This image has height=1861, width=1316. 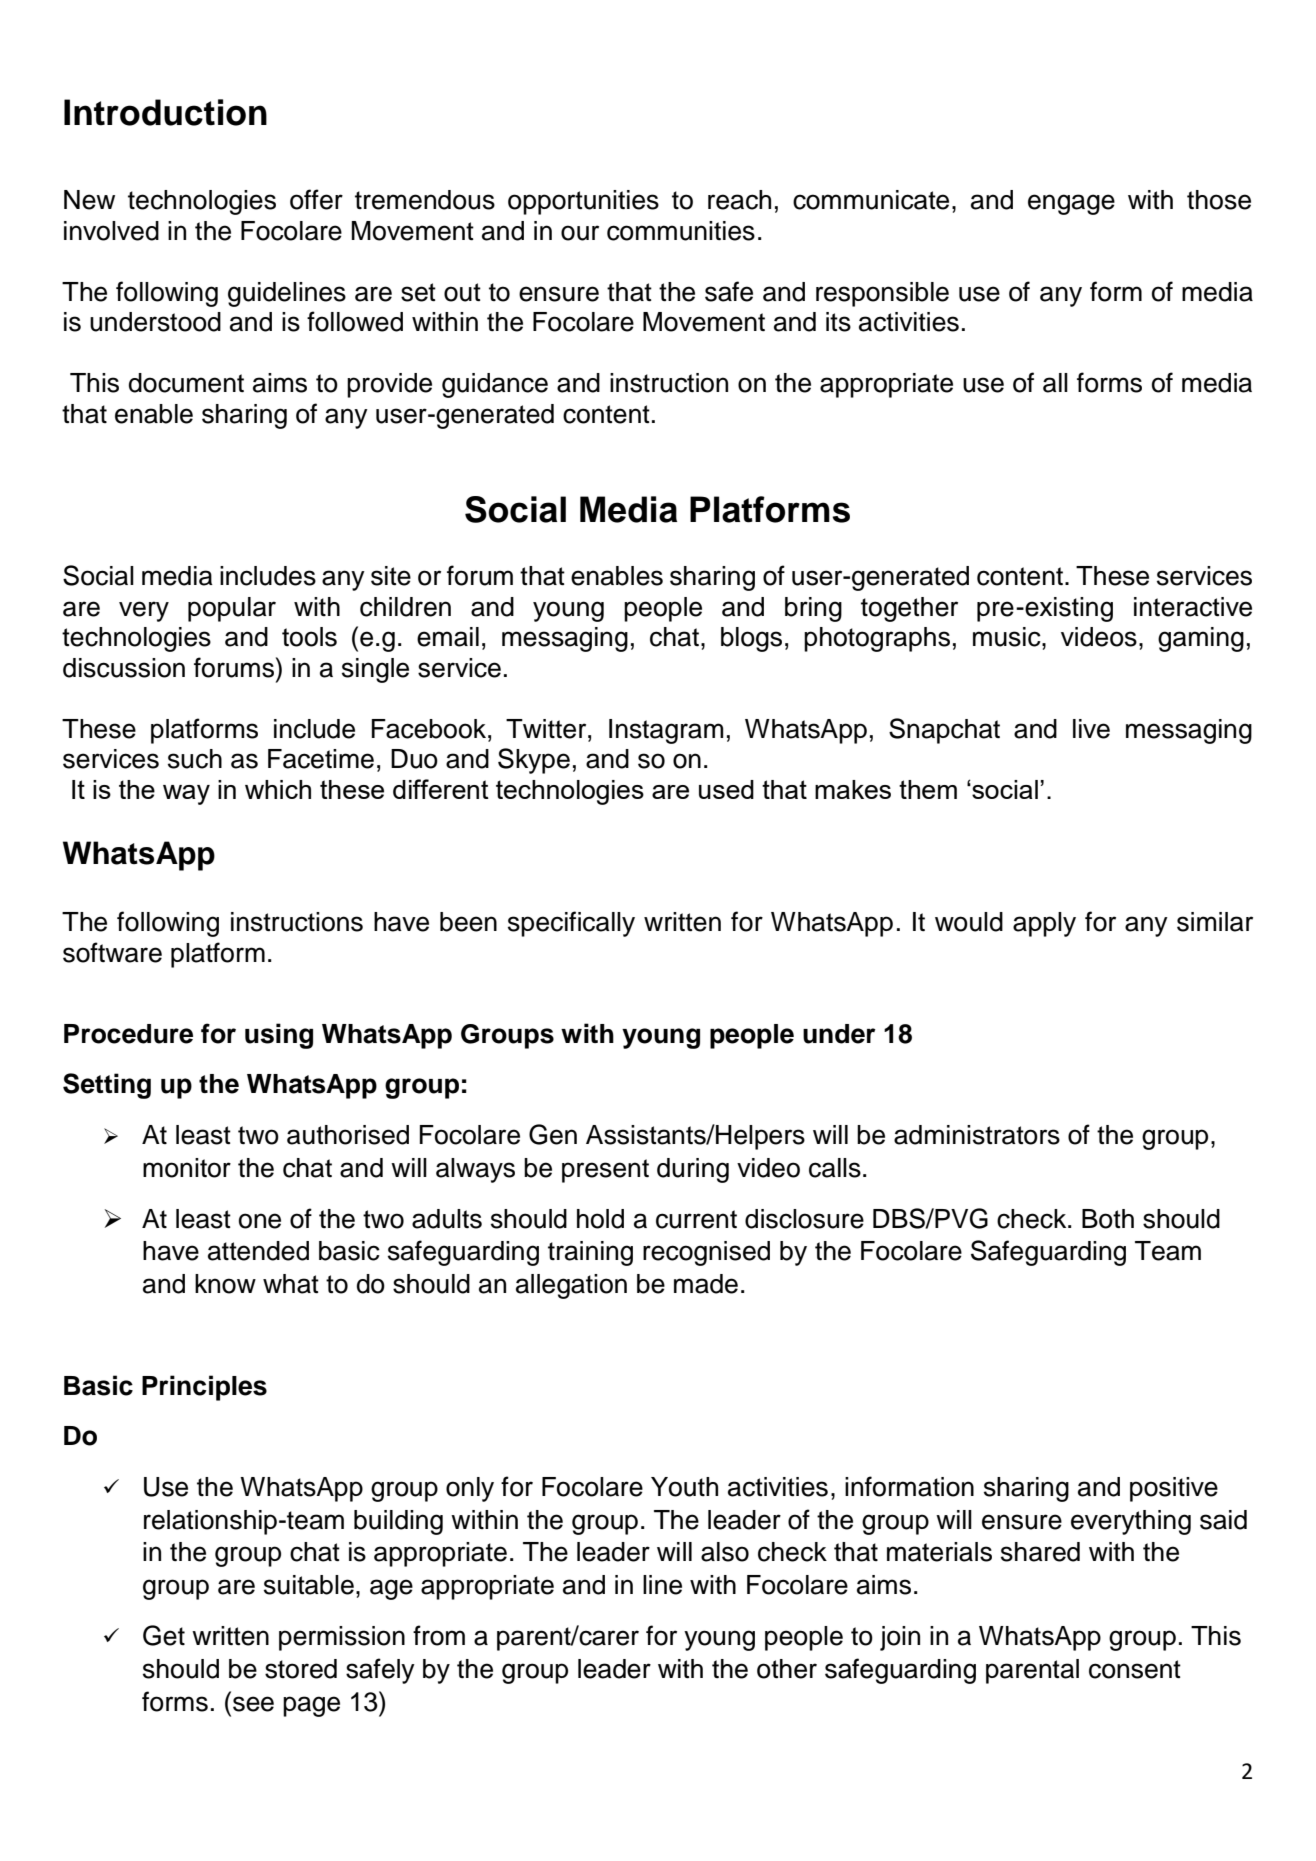 What do you see at coordinates (1044, 924) in the image?
I see `apply` at bounding box center [1044, 924].
